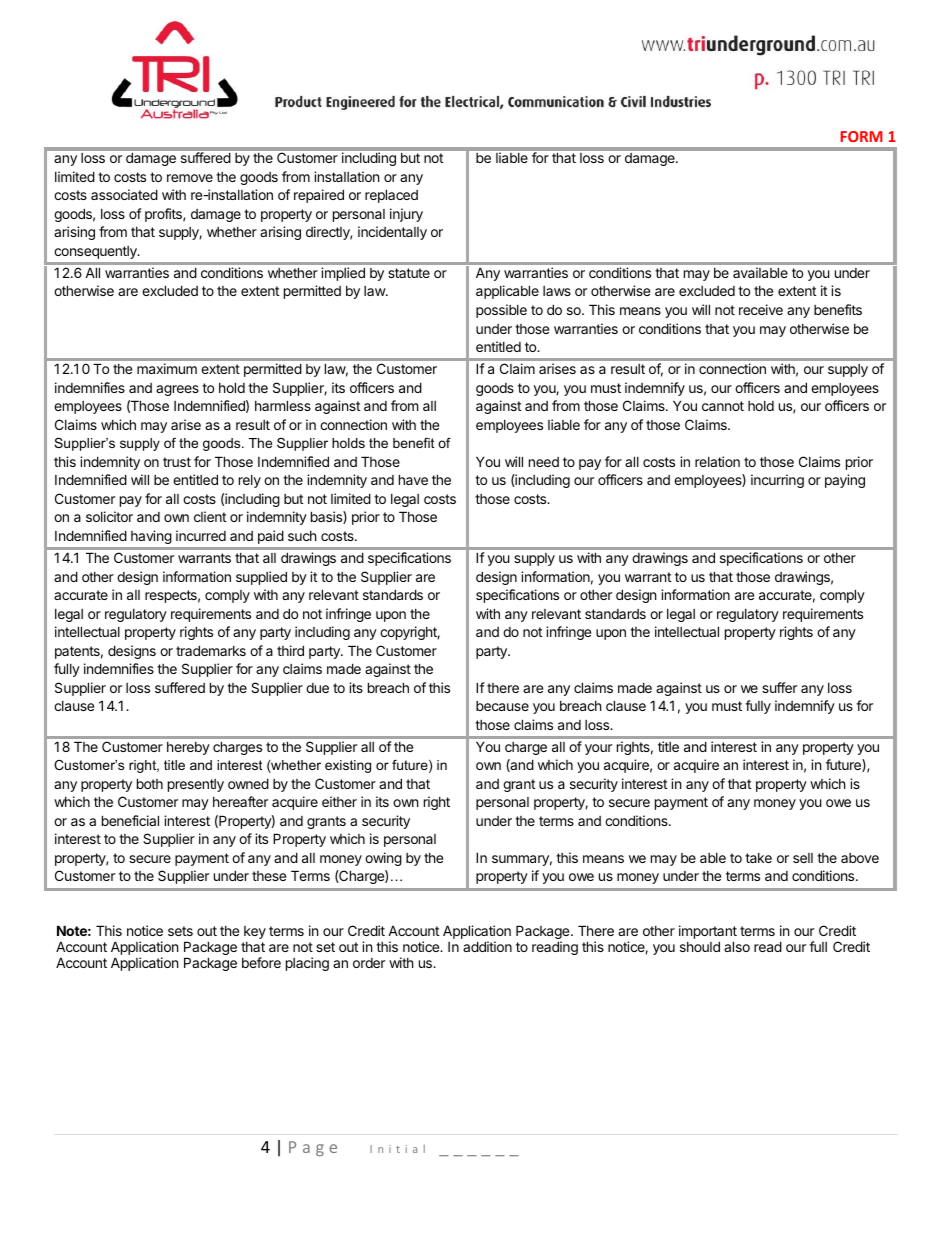 The width and height of the screenshot is (952, 1233). Describe the element at coordinates (717, 461) in the screenshot. I see `relation` at that location.
